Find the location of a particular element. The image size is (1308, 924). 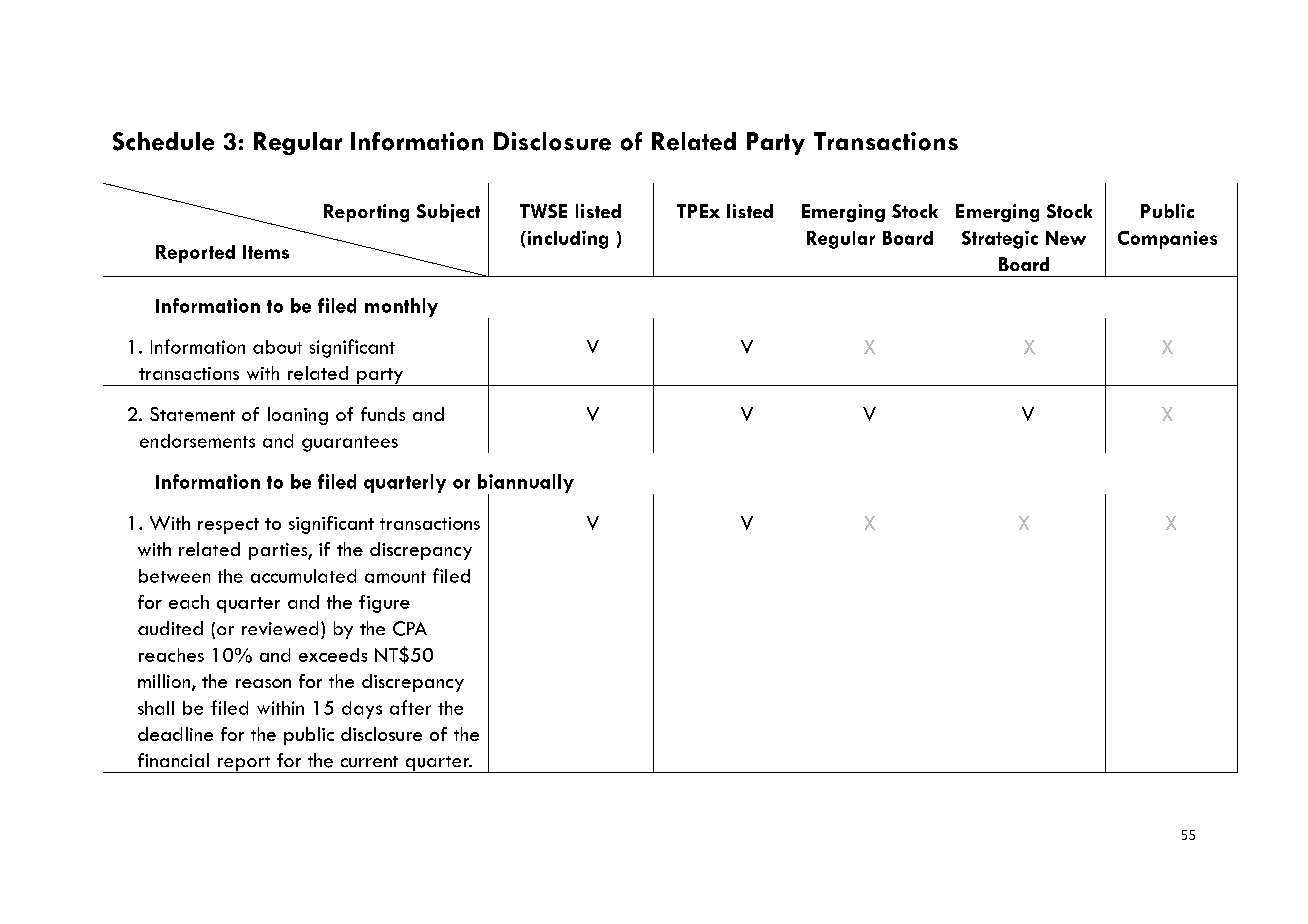

guarantees is located at coordinates (350, 444).
